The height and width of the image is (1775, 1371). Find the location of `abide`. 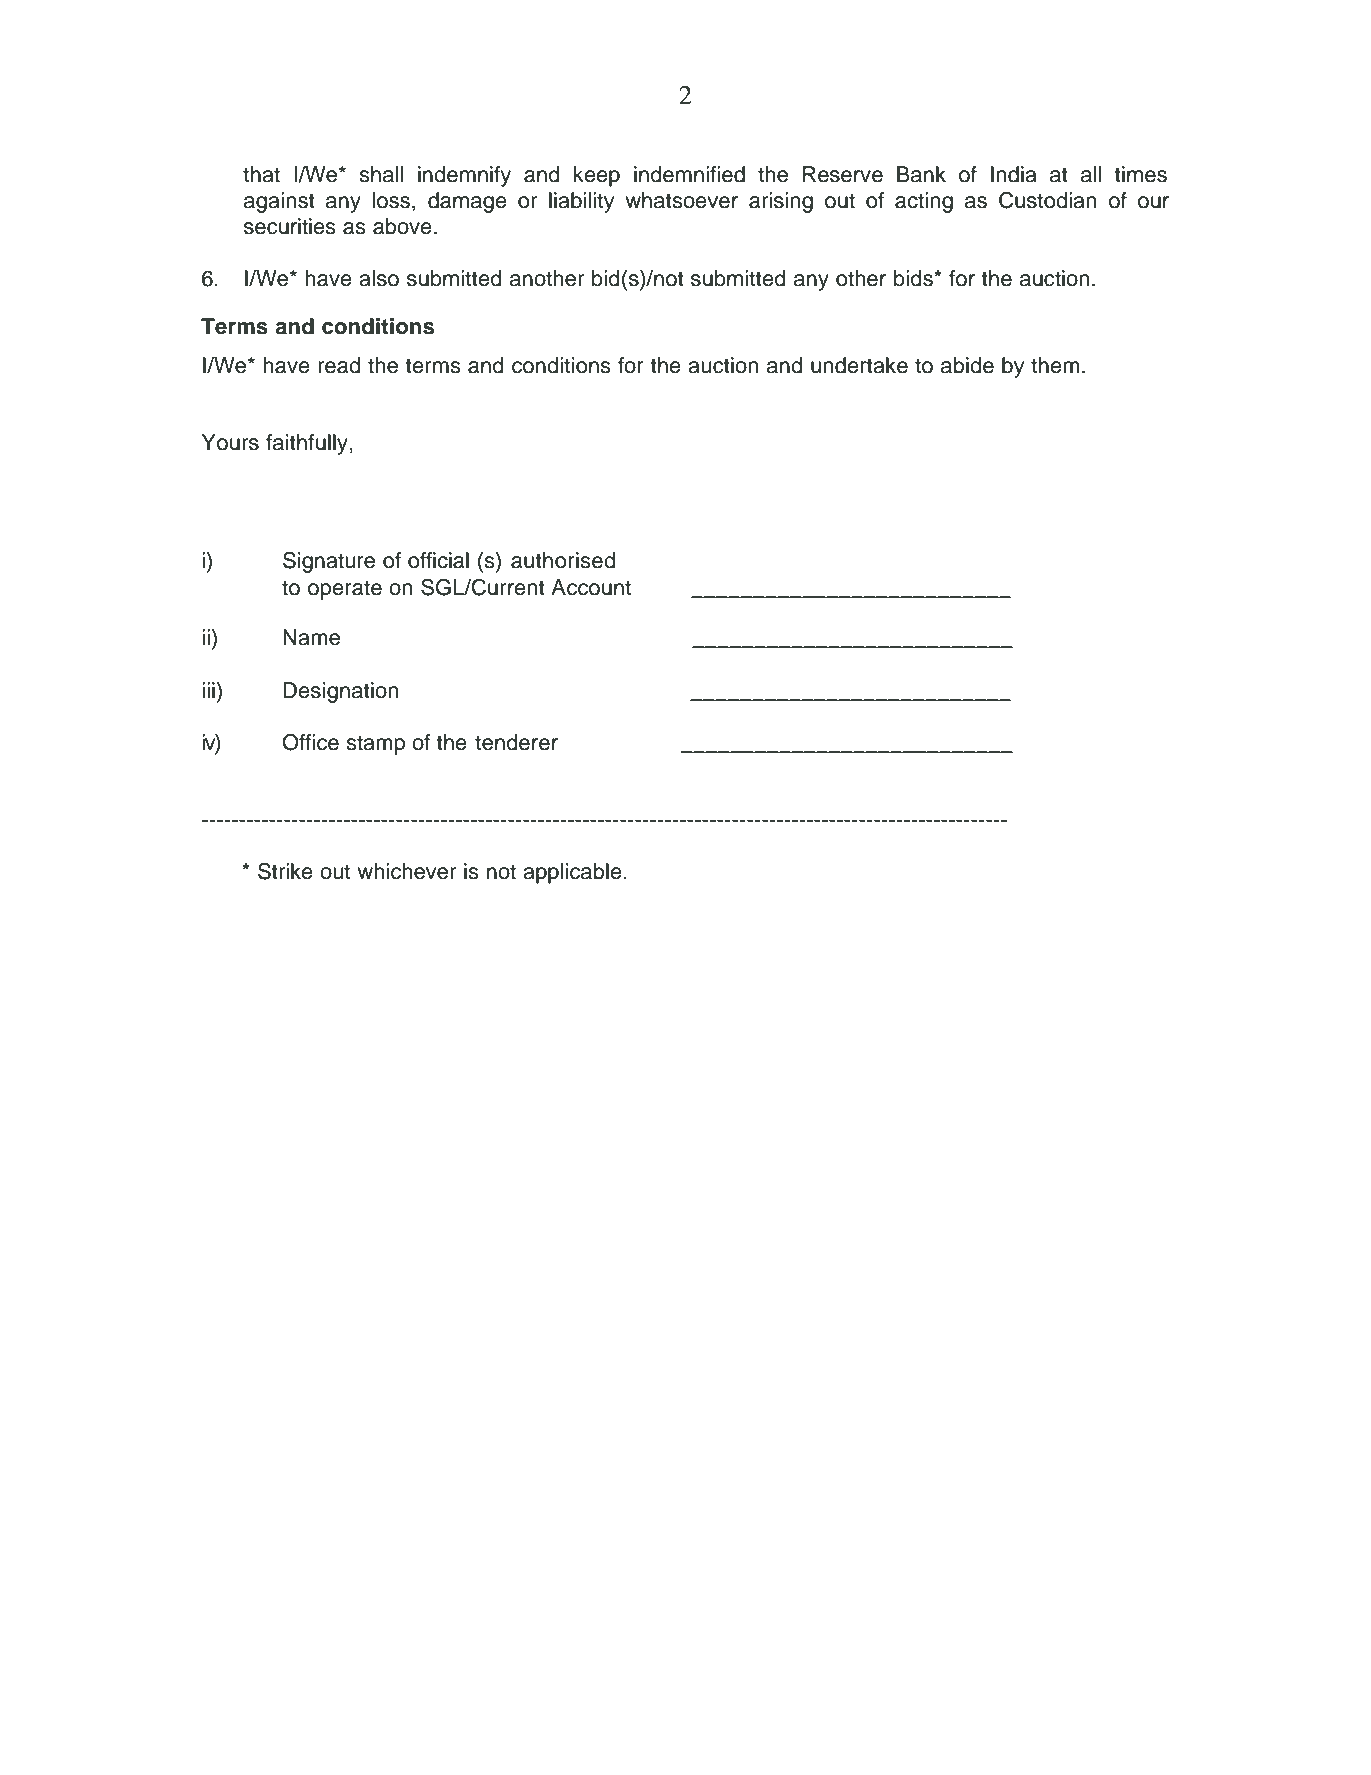

abide is located at coordinates (967, 365).
